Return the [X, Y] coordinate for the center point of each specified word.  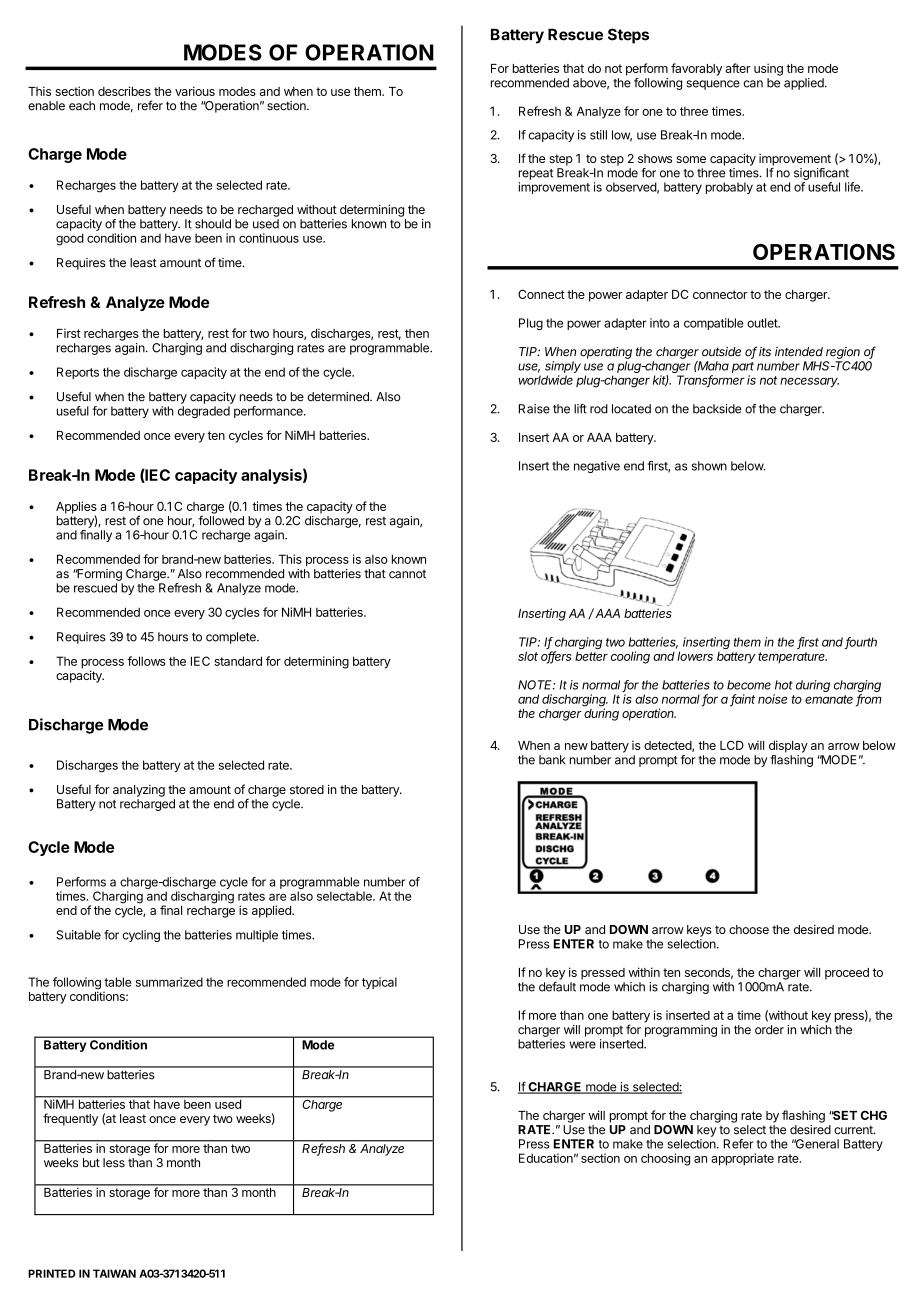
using [768, 69]
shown [709, 466]
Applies [76, 508]
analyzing [139, 791]
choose [749, 929]
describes [124, 91]
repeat [536, 174]
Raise [534, 409]
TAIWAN [114, 1273]
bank [552, 760]
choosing [665, 1159]
